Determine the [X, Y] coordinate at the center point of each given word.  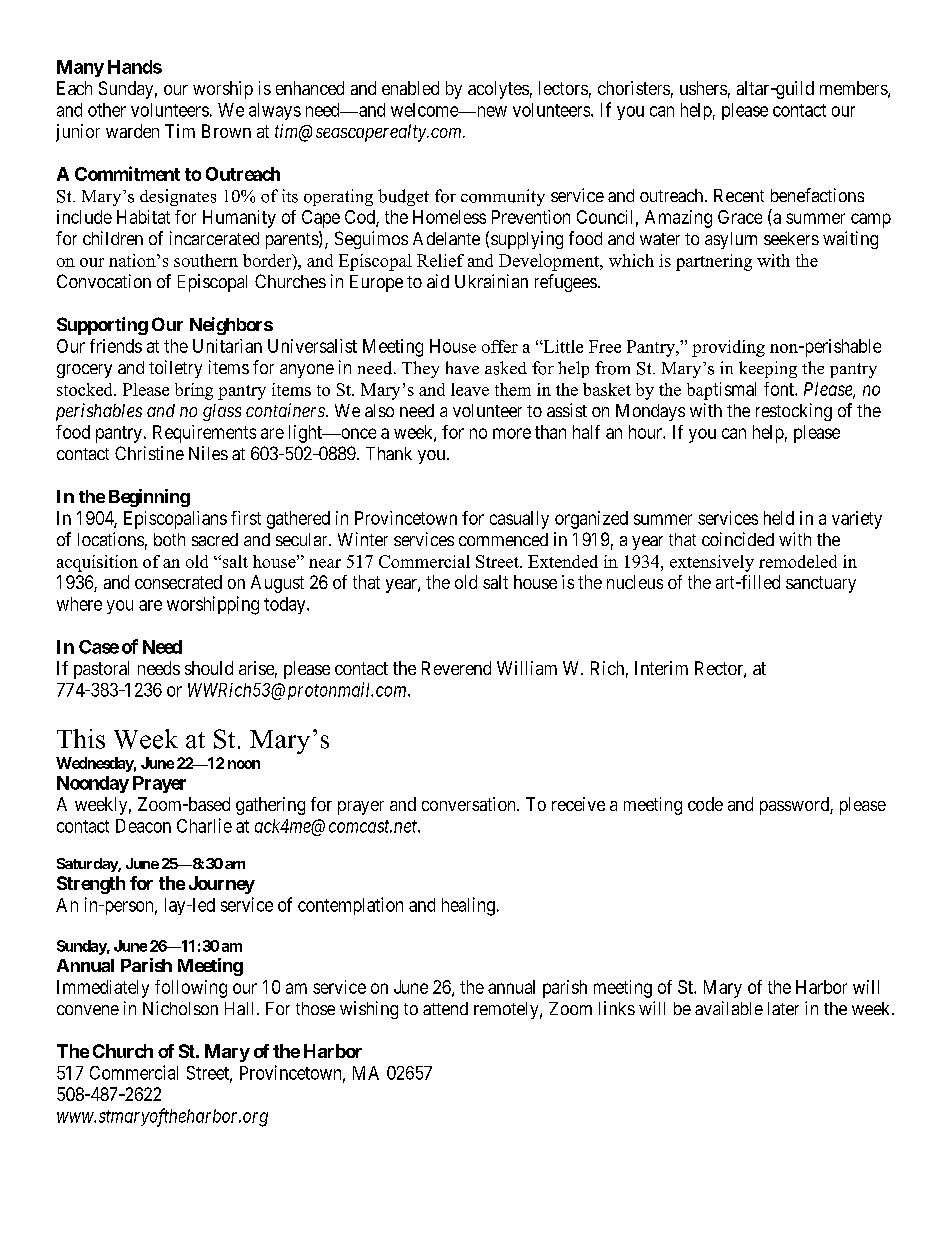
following [191, 989]
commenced [503, 539]
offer [500, 346]
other [107, 110]
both [169, 539]
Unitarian [227, 346]
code [705, 804]
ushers [703, 88]
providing [728, 348]
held [779, 518]
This [81, 739]
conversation [470, 804]
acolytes [498, 90]
